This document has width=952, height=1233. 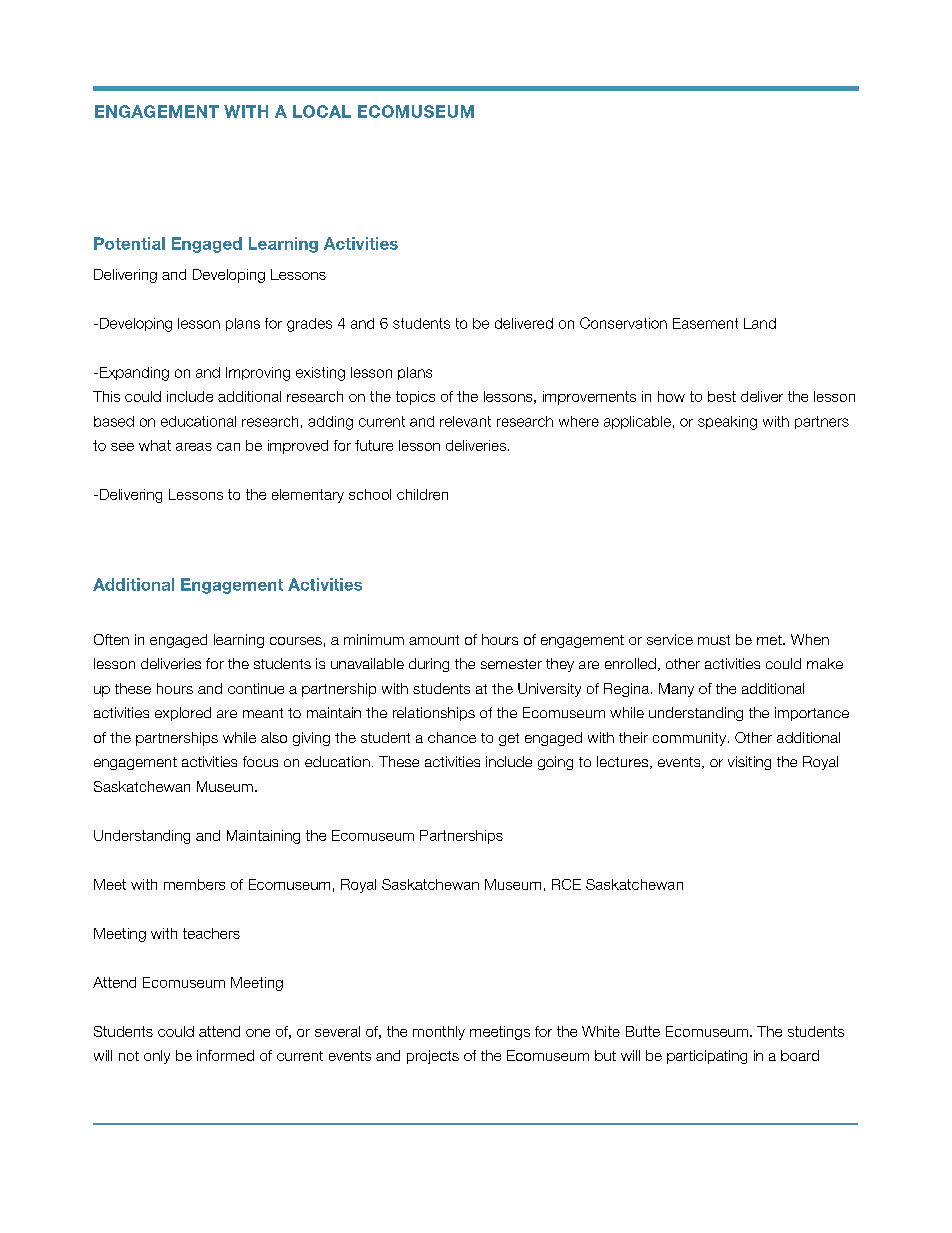 What do you see at coordinates (749, 763) in the document?
I see `visiting` at bounding box center [749, 763].
